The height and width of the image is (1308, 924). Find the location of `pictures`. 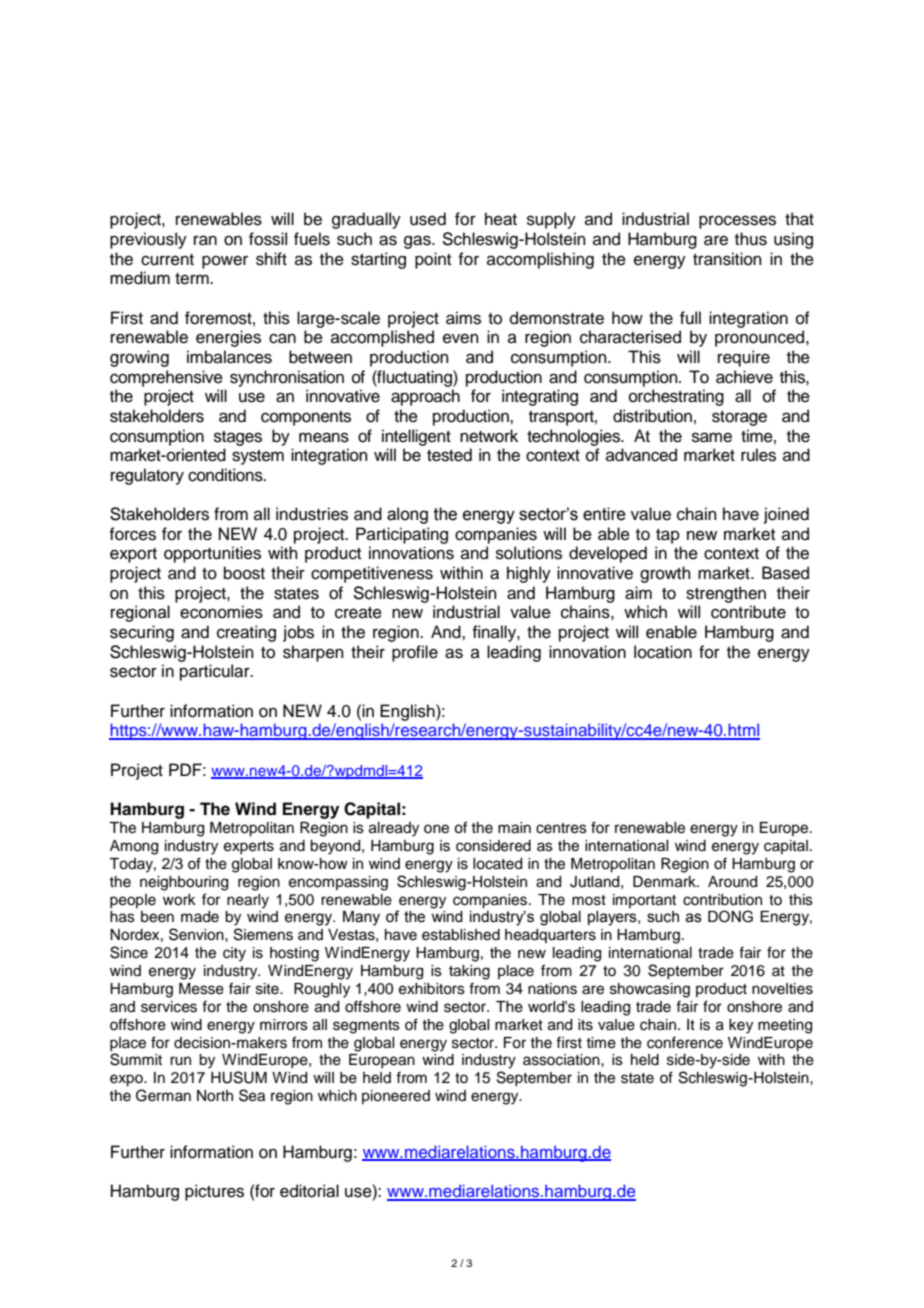

pictures is located at coordinates (214, 1192).
